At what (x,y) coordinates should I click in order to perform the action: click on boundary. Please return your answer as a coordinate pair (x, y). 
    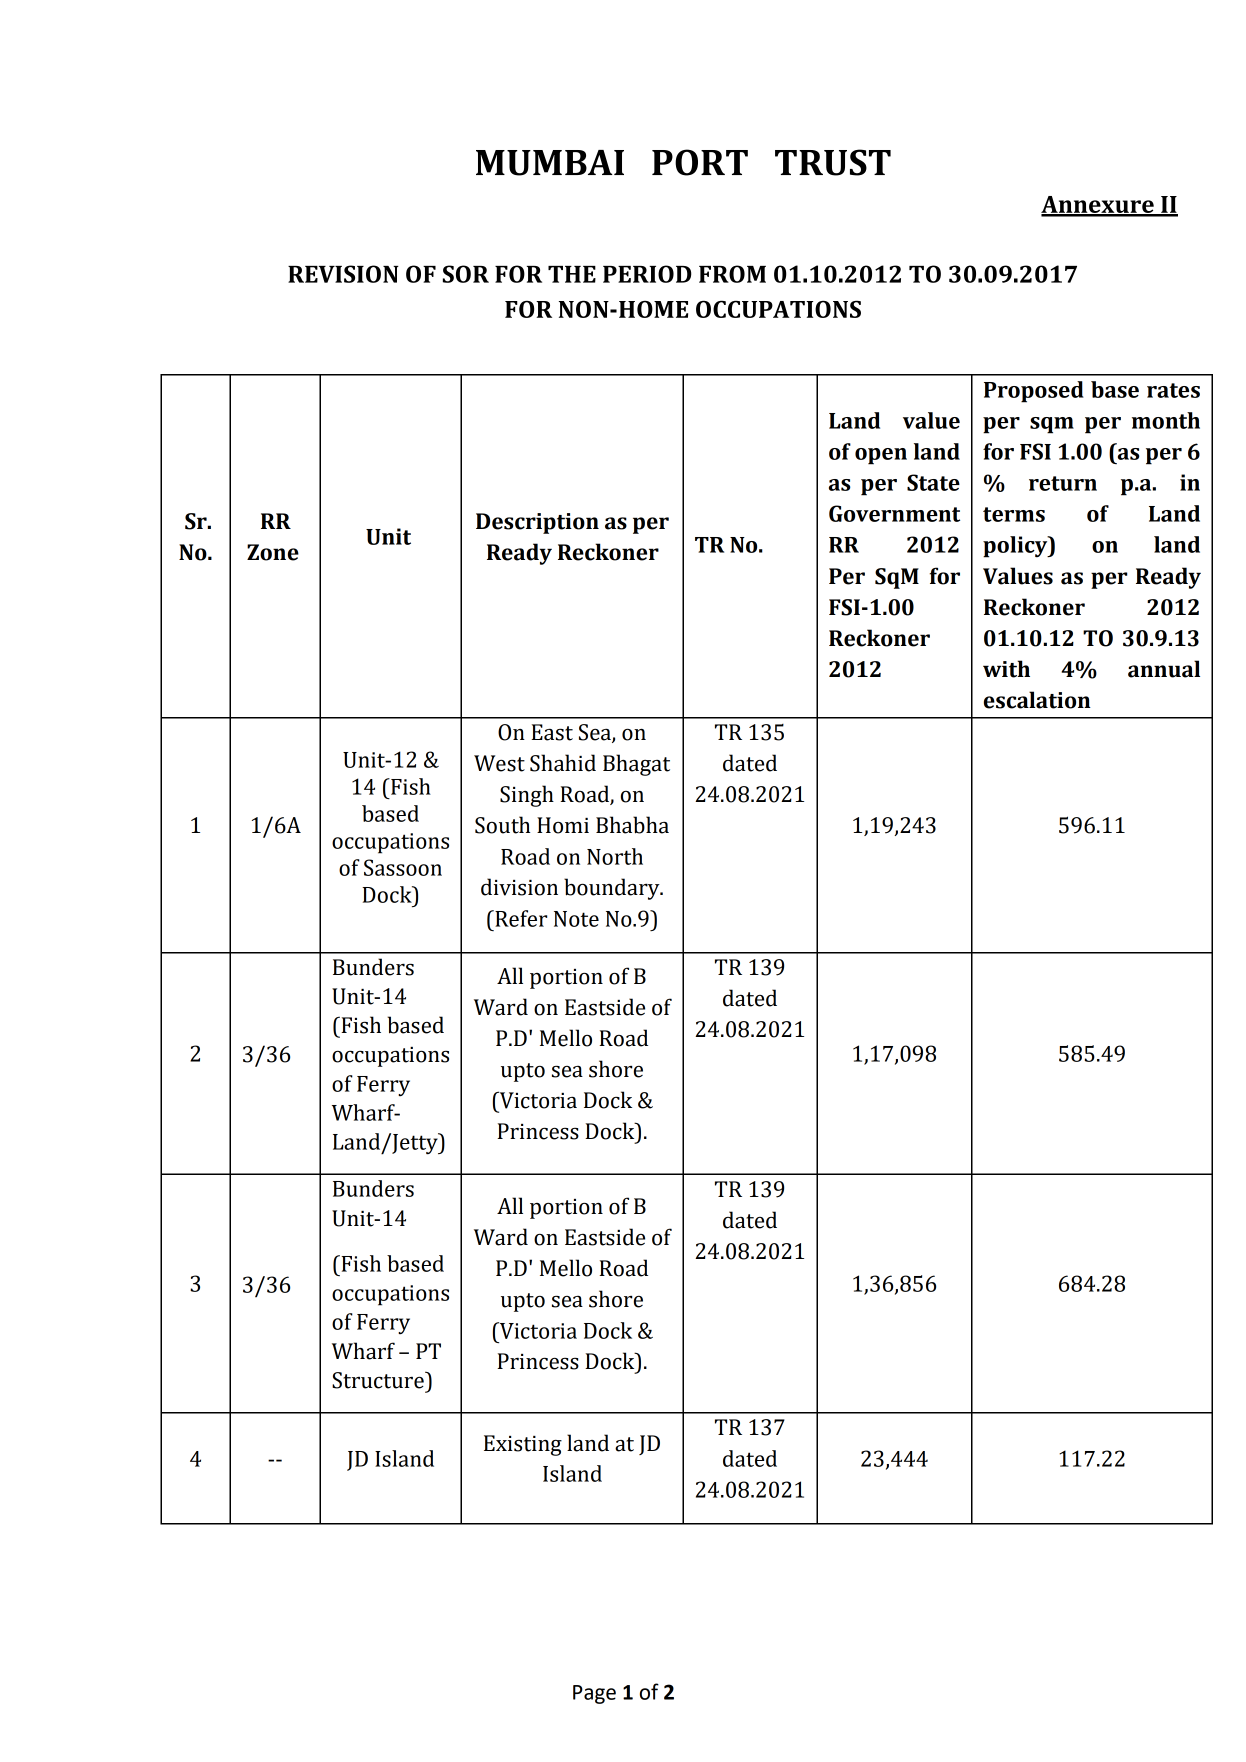
    Looking at the image, I should click on (613, 889).
